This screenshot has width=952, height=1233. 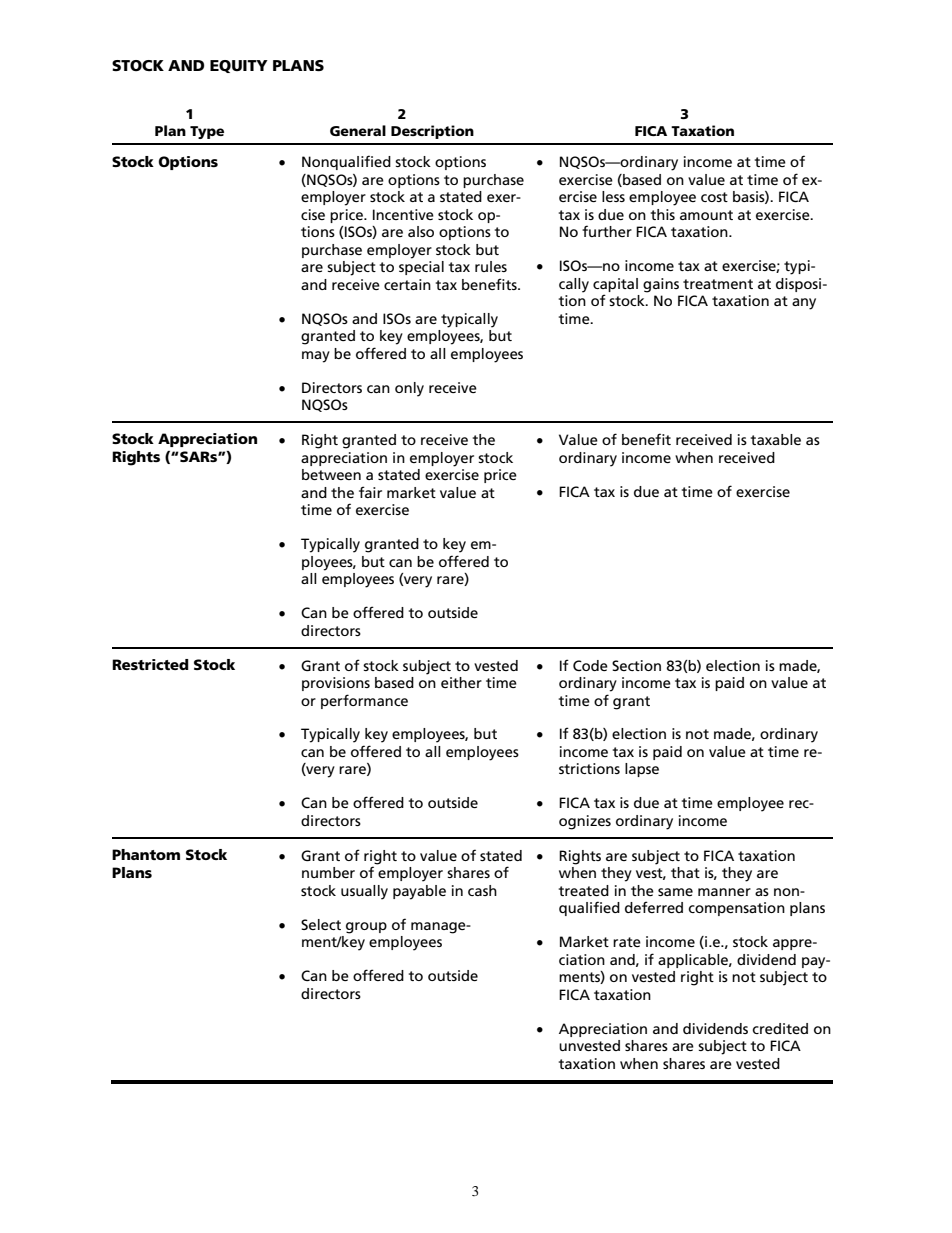 I want to click on cost, so click(x=714, y=197).
